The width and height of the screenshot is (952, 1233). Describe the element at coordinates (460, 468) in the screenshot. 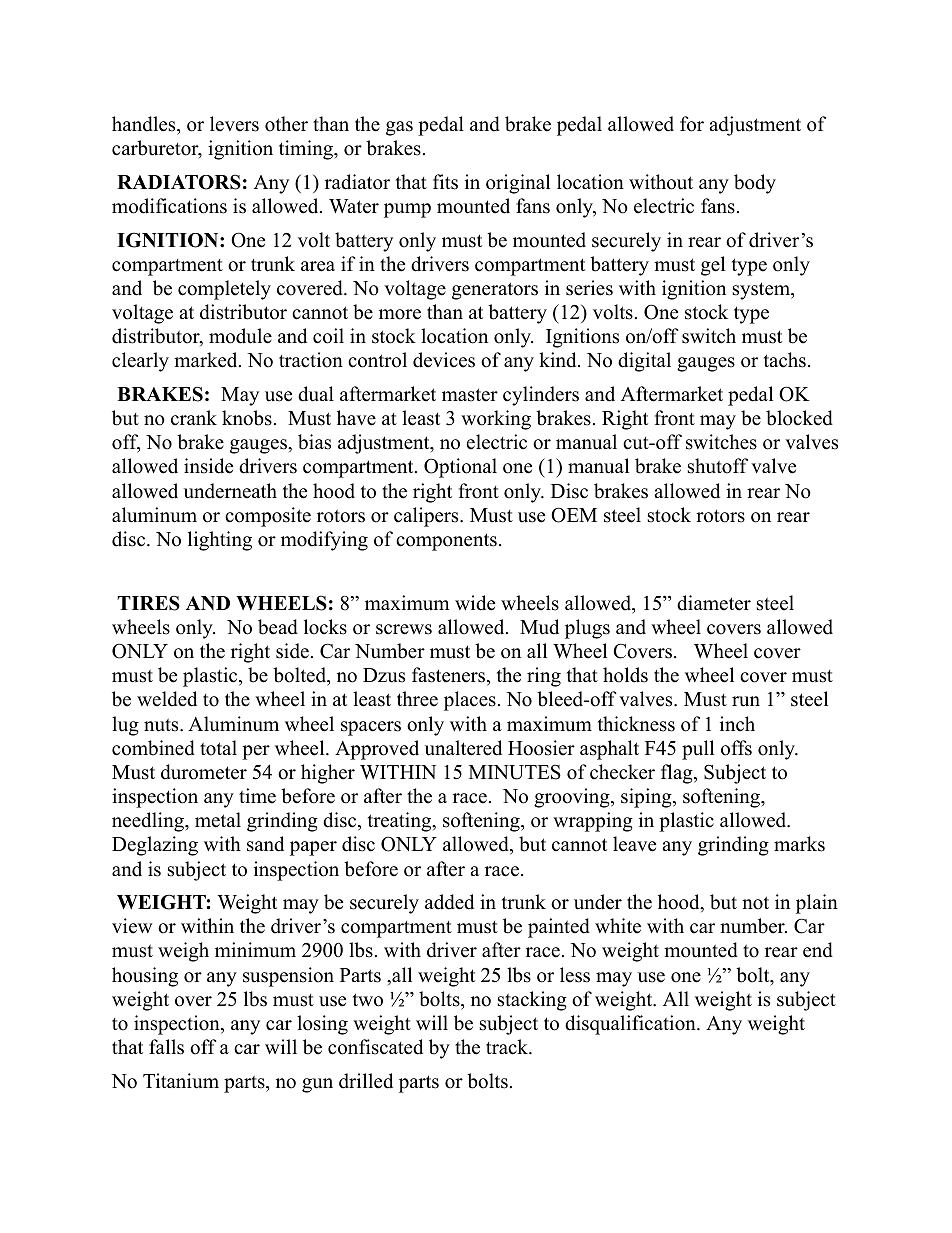

I see `Optional` at that location.
